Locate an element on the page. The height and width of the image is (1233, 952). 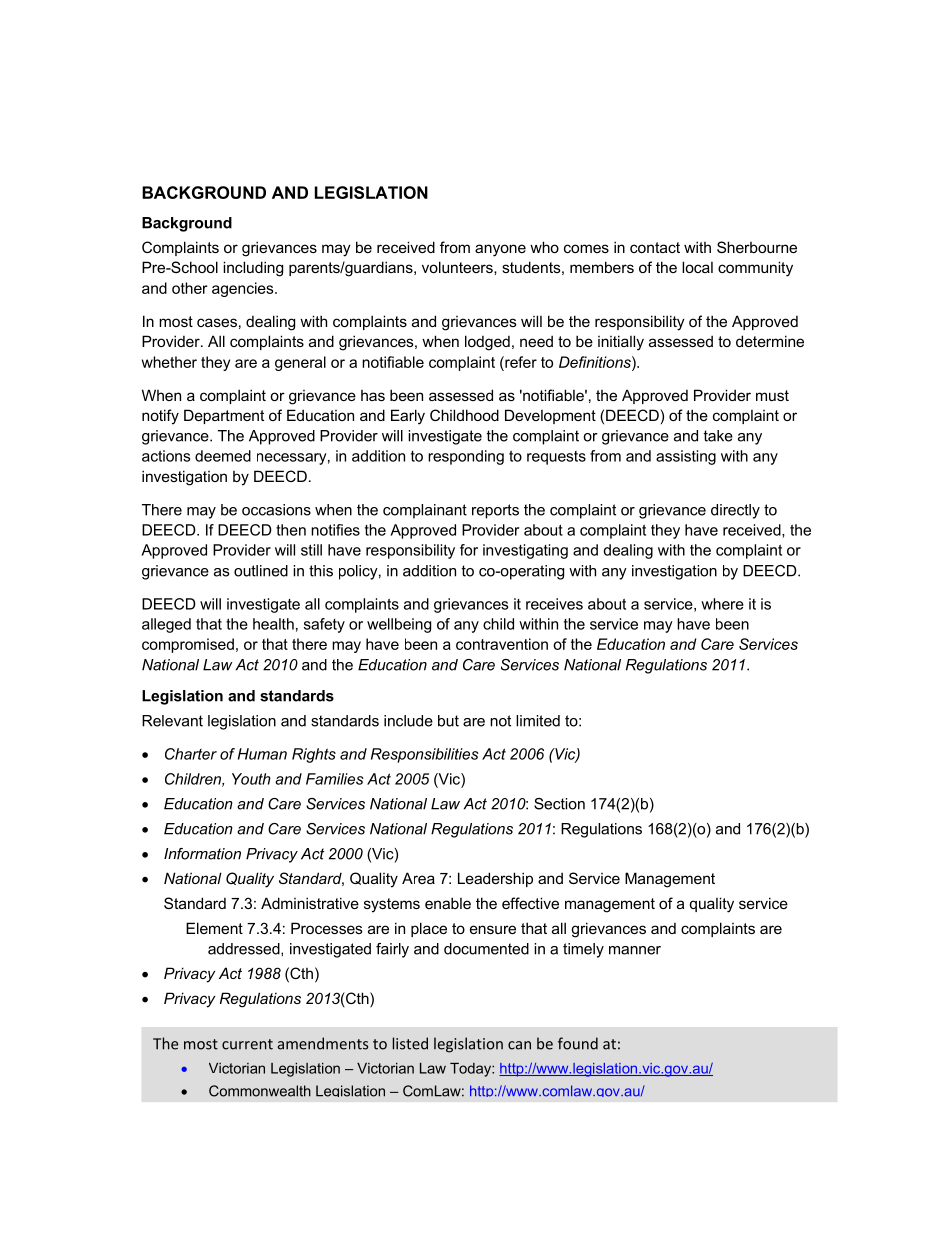
can is located at coordinates (519, 1045).
